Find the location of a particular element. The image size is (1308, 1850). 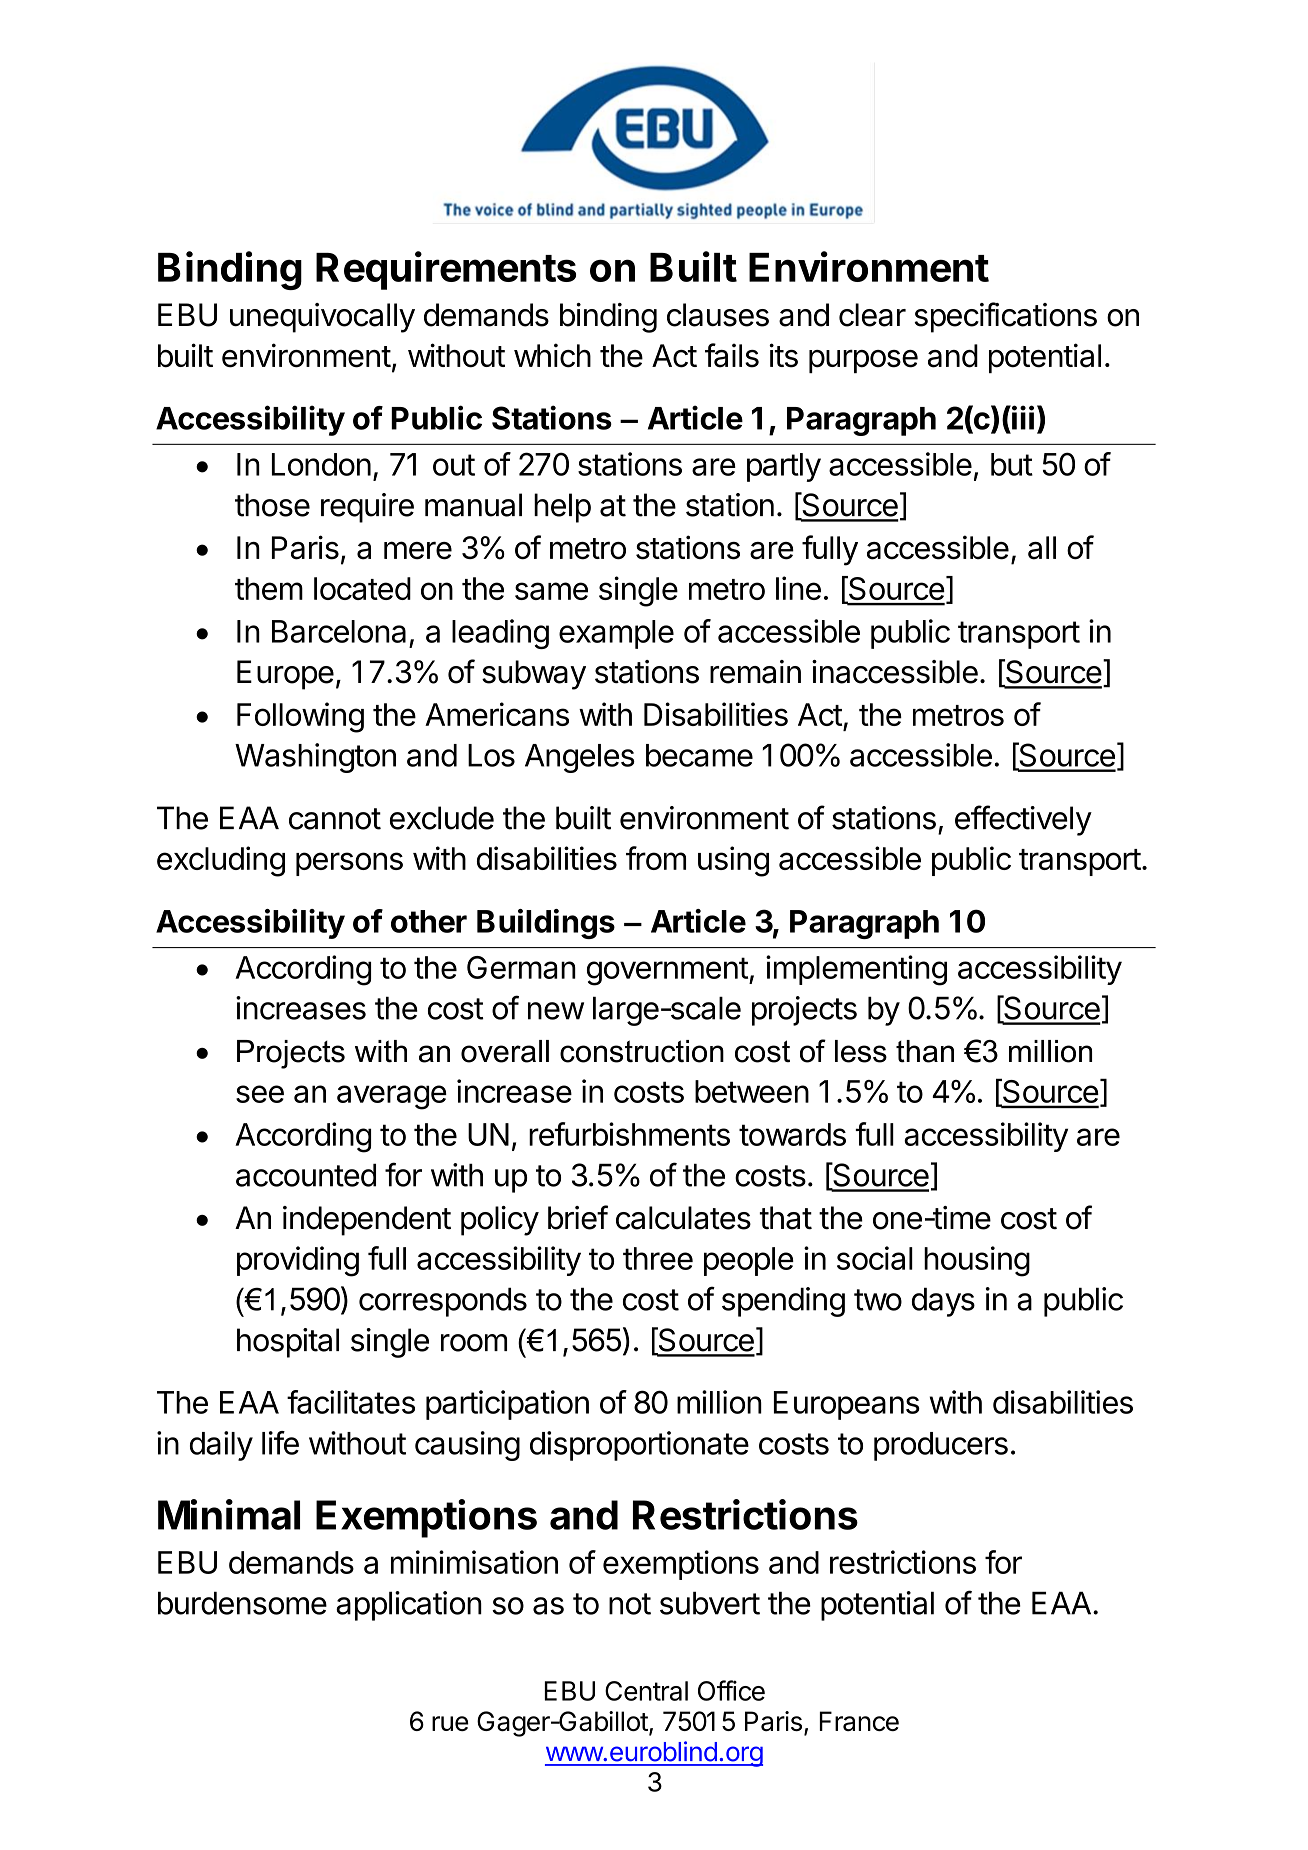

burdensome is located at coordinates (242, 1603).
